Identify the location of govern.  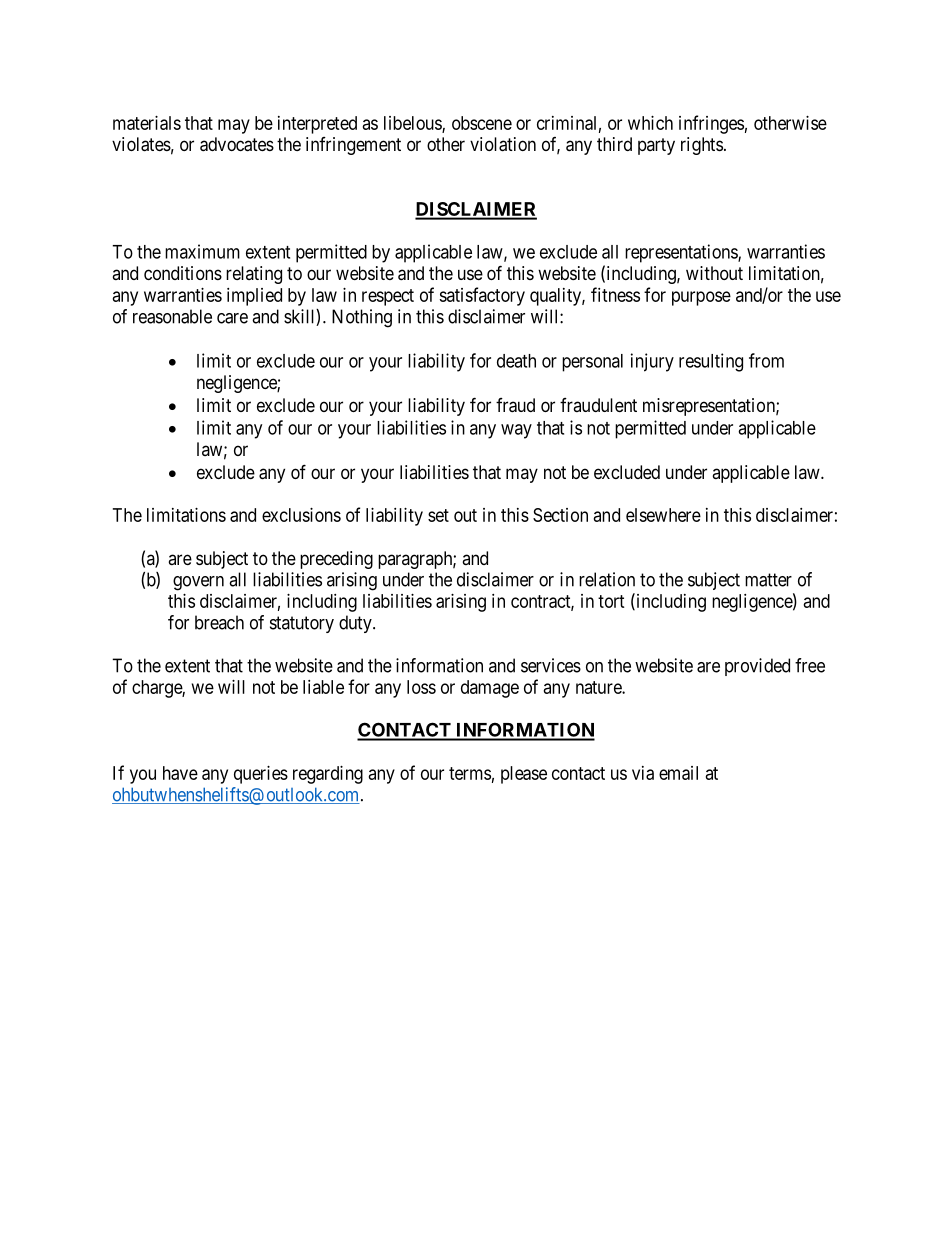
(198, 583).
